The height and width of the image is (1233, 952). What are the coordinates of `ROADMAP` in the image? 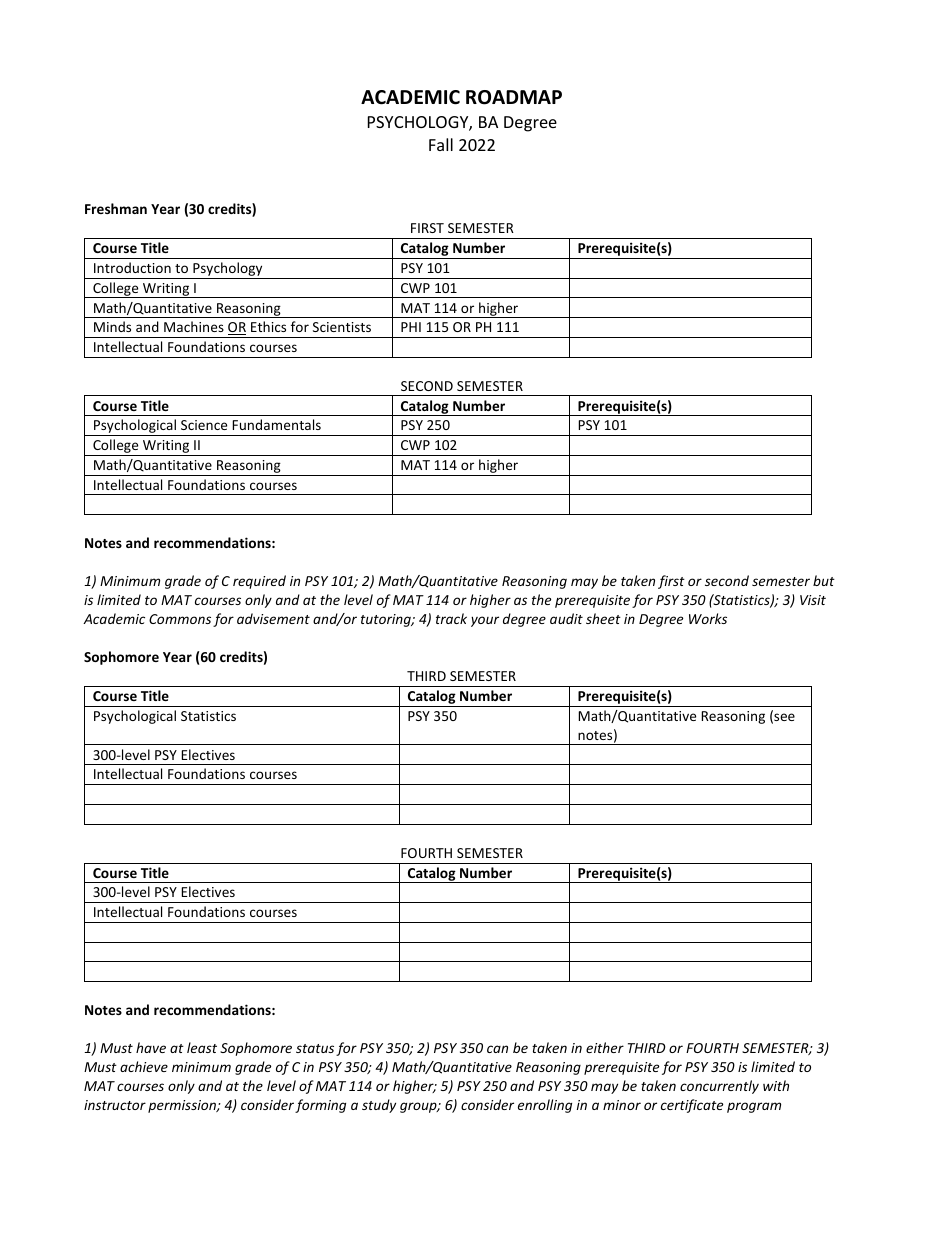 It's located at (514, 97).
